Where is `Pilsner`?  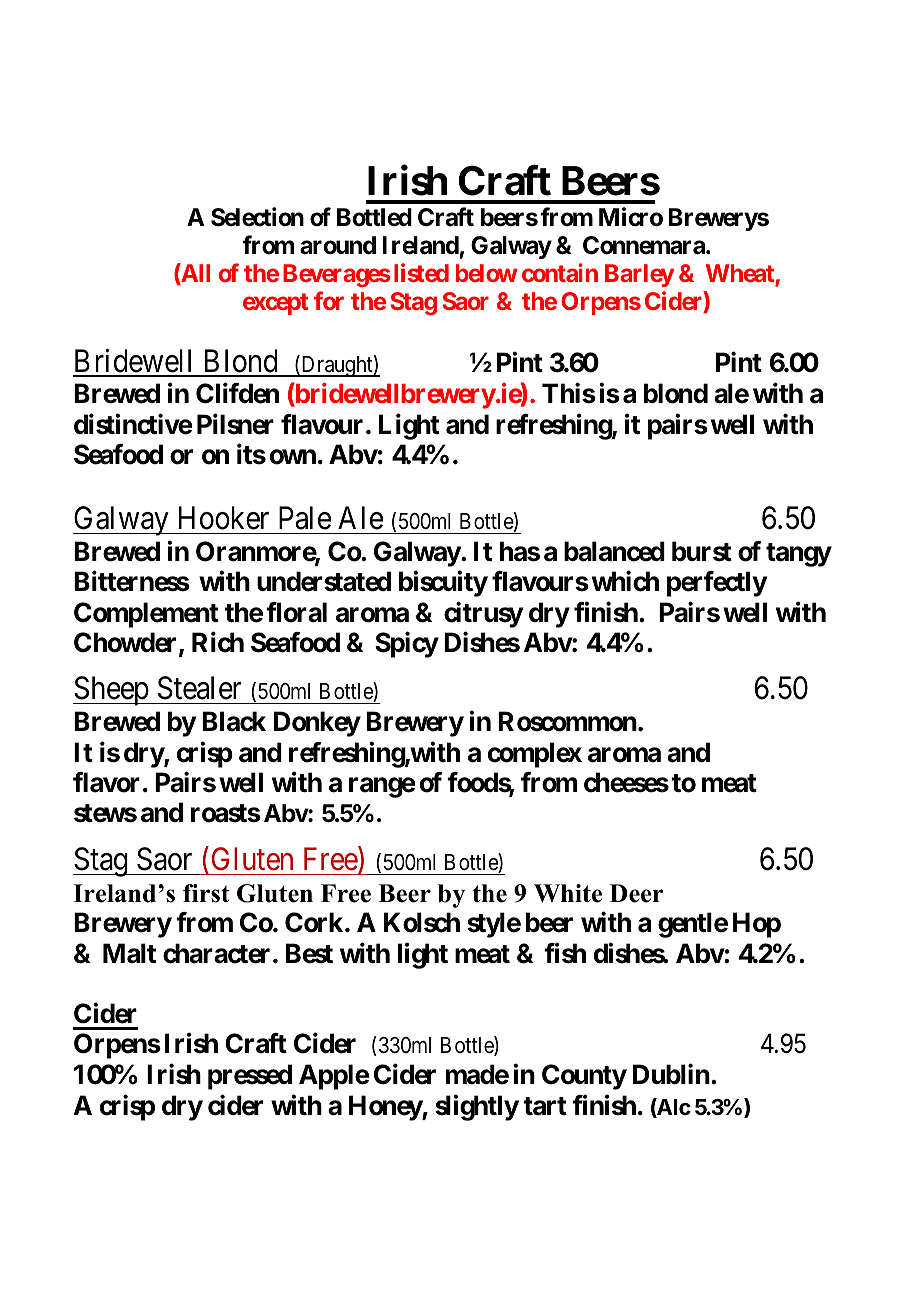
Pilsner is located at coordinates (235, 424).
